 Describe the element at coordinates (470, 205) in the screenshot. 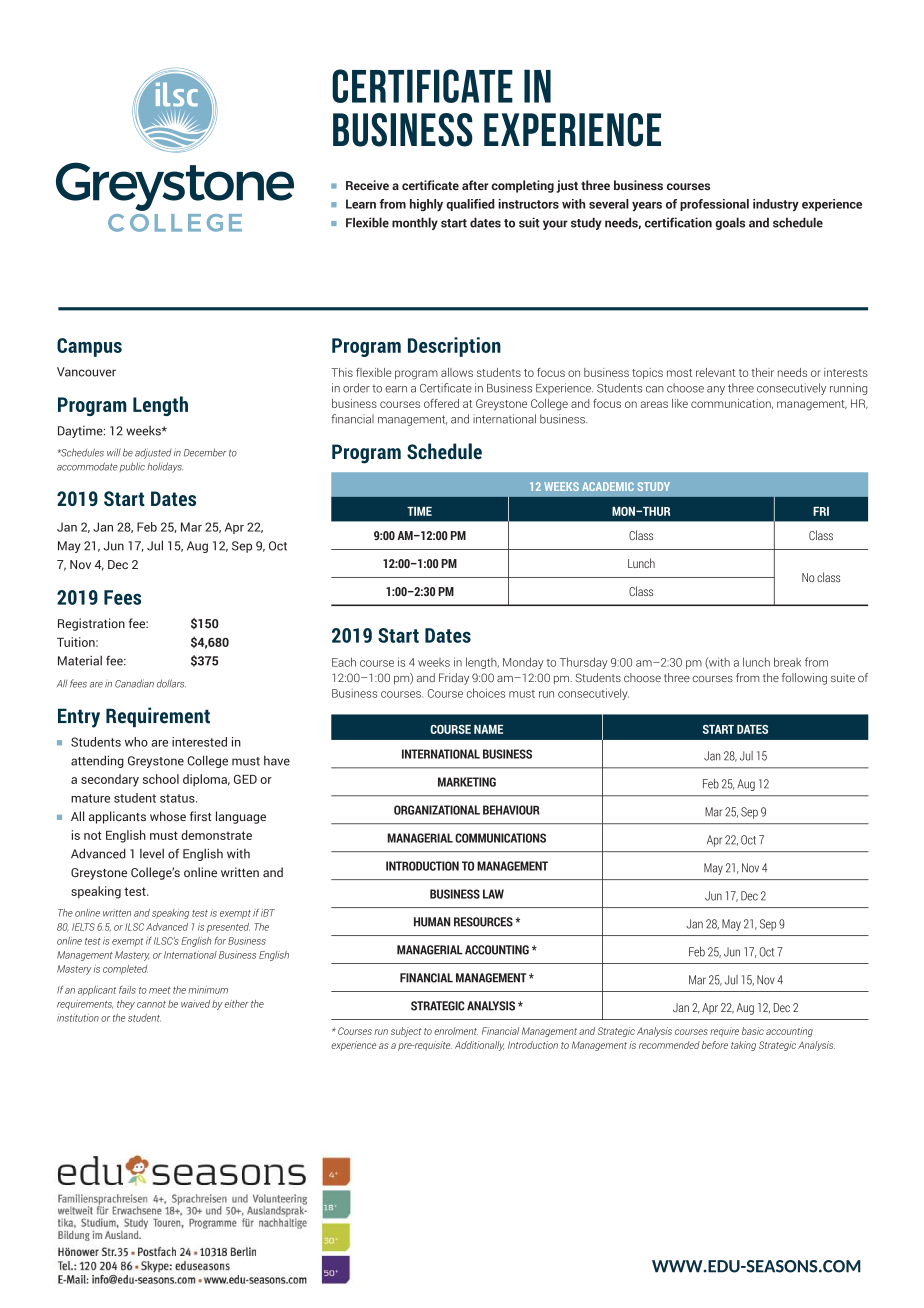

I see `qualified` at that location.
